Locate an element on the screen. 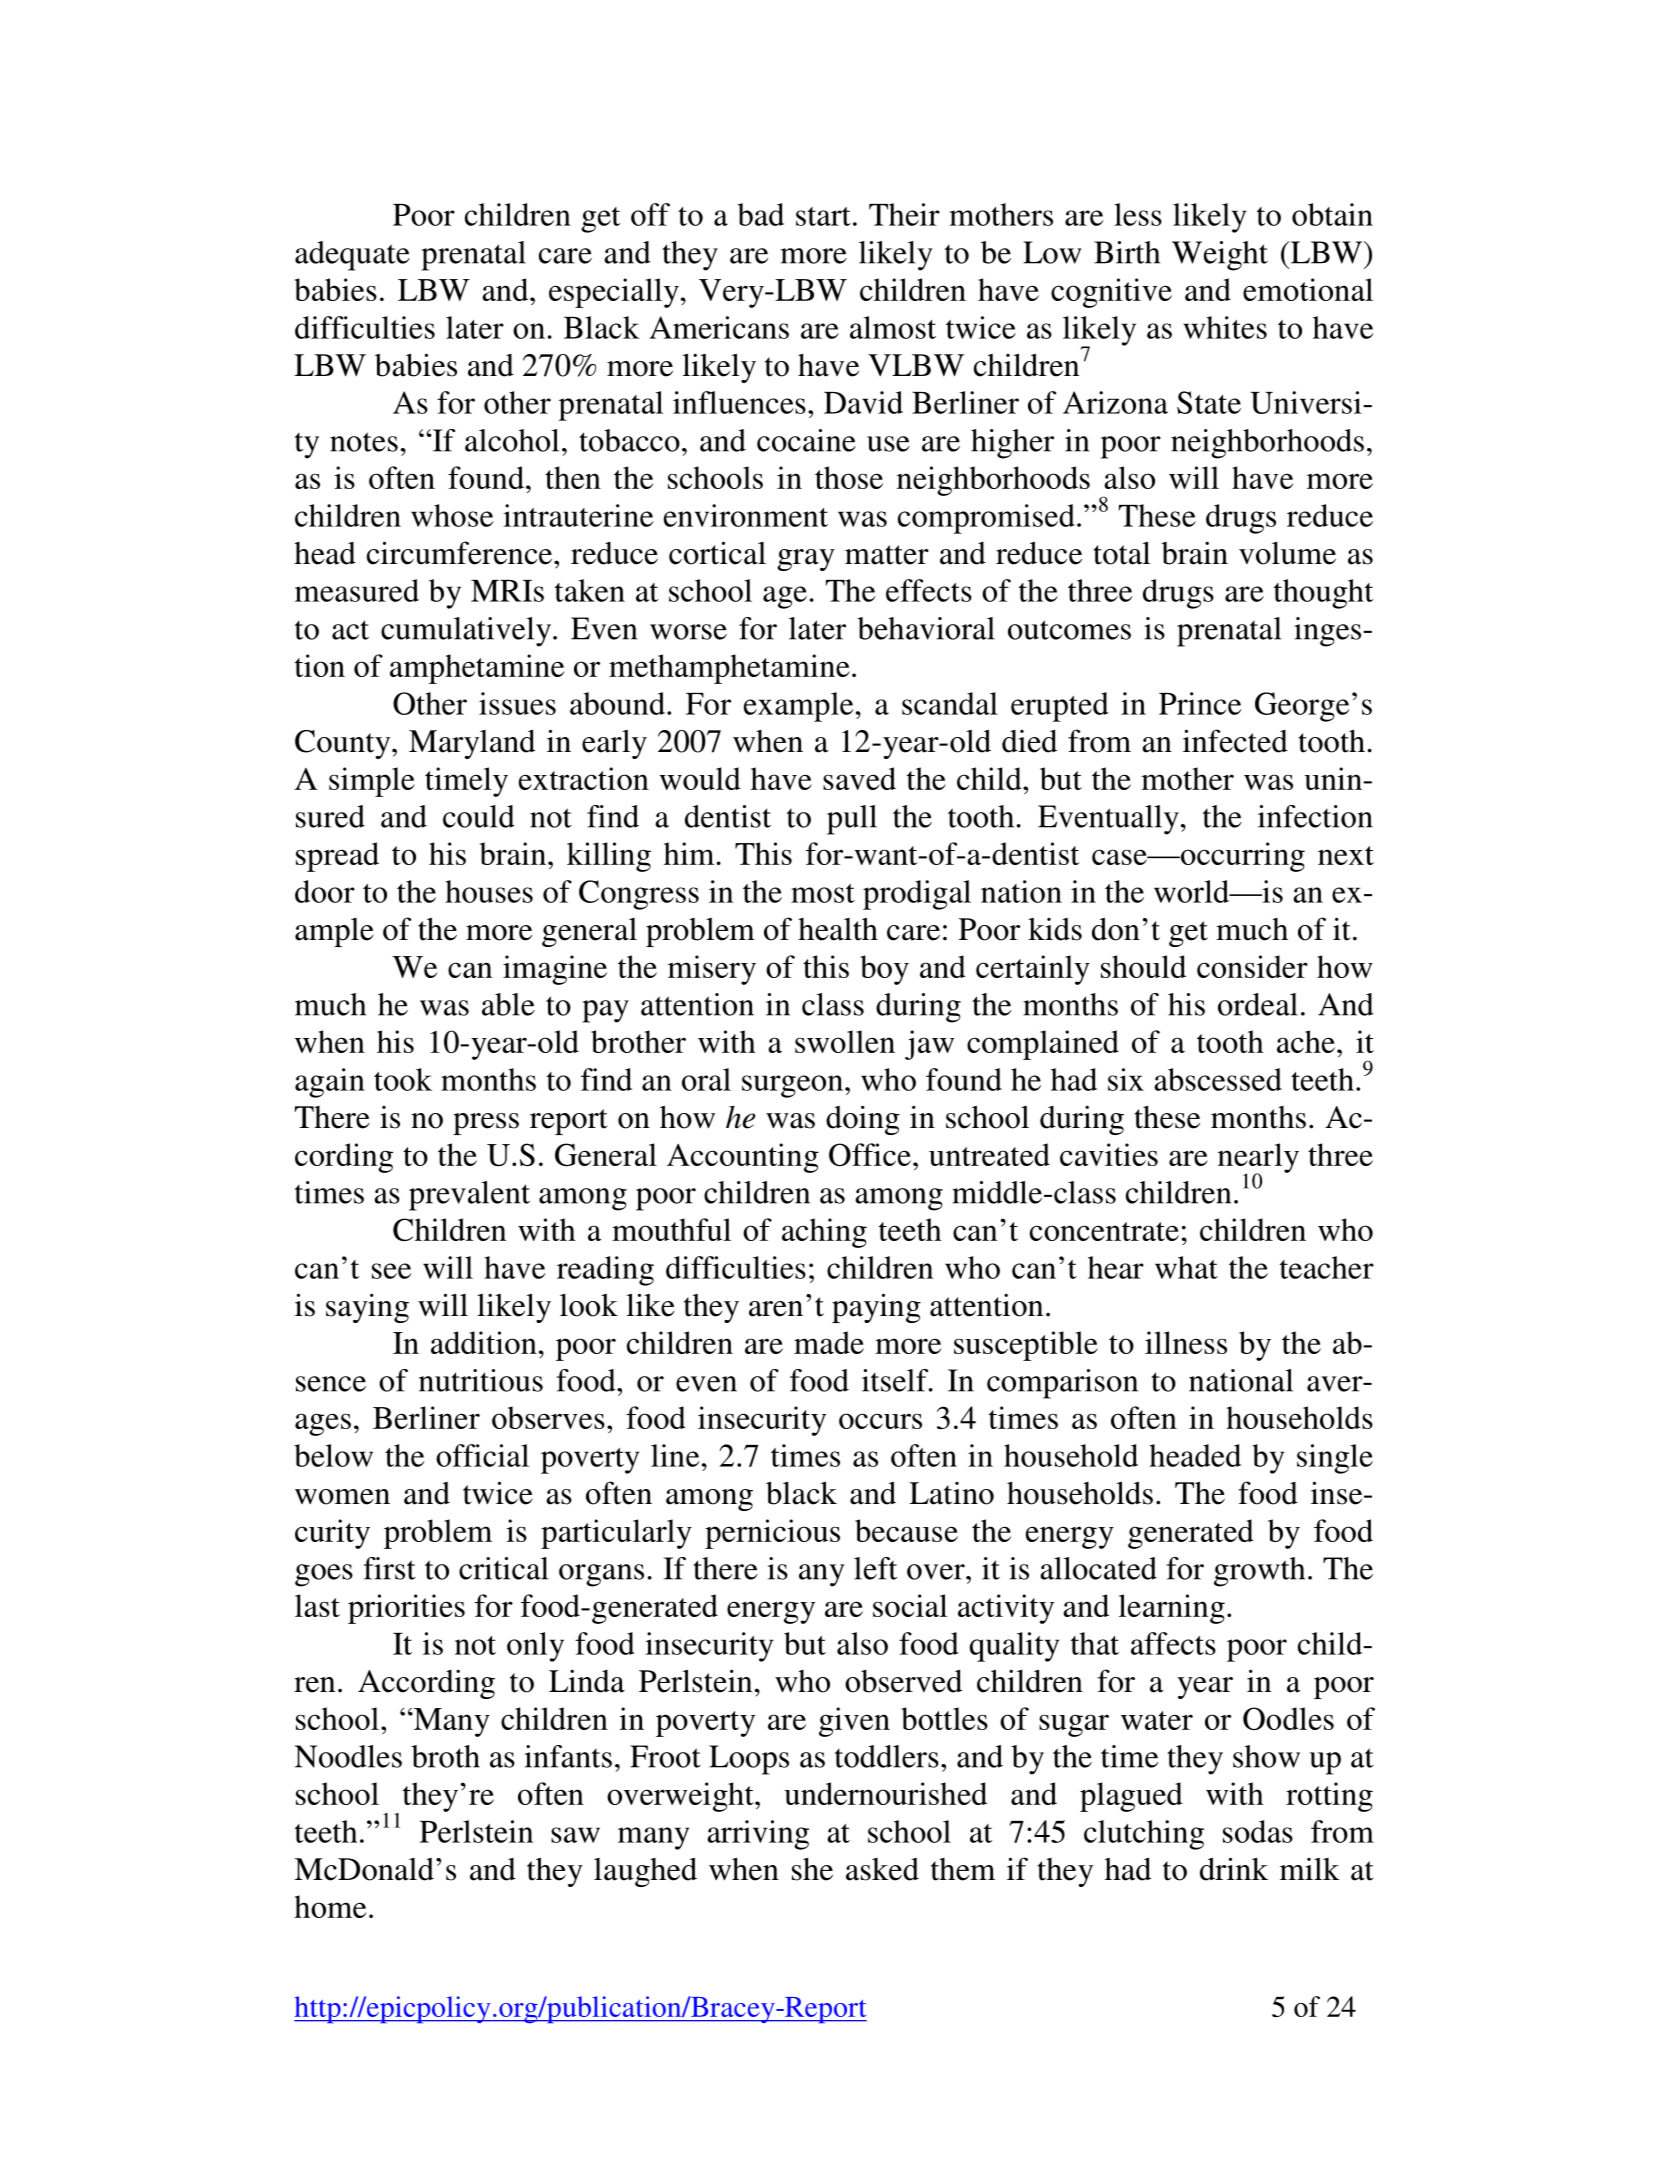 This screenshot has height=2158, width=1668. gray is located at coordinates (806, 560).
